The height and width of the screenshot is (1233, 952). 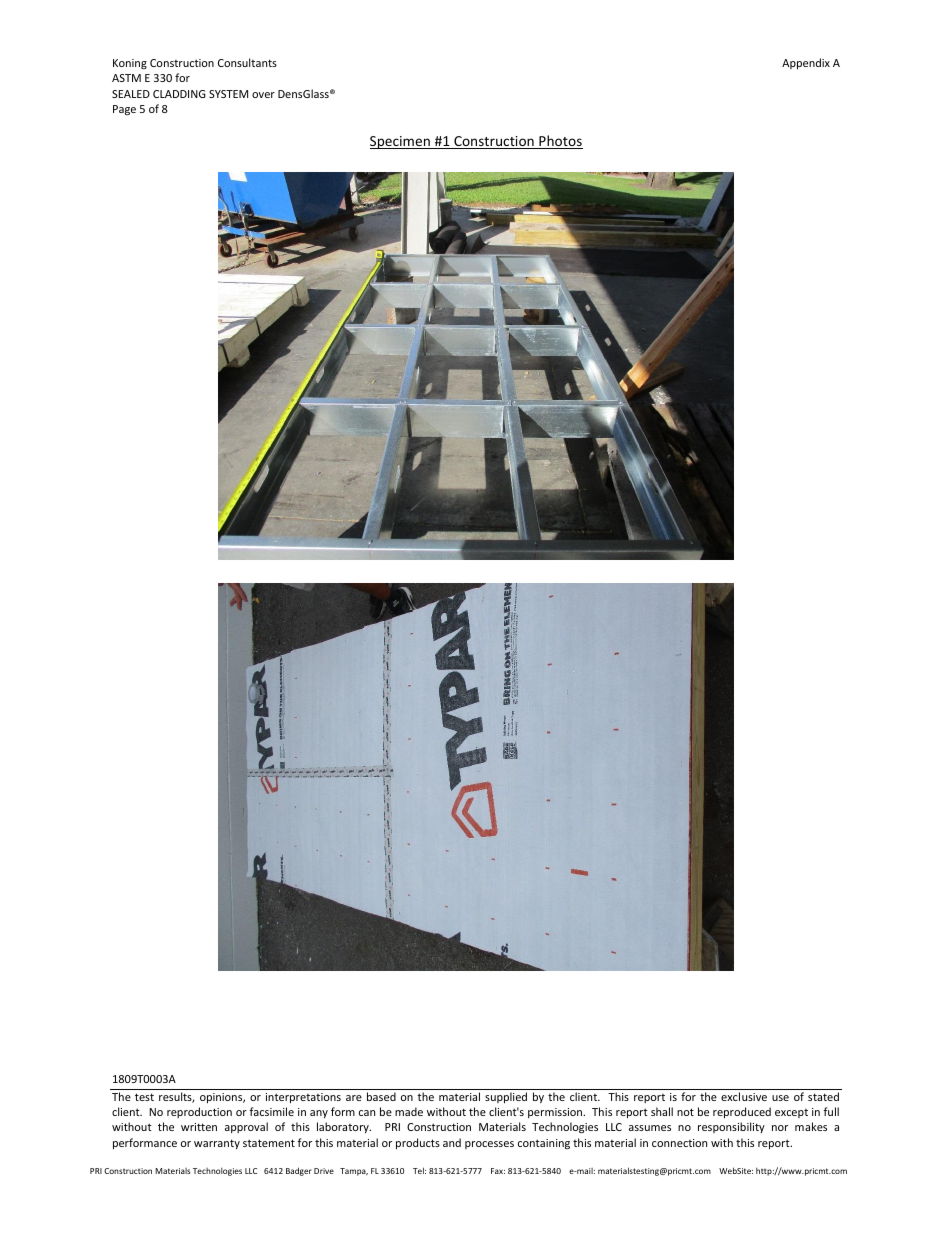 I want to click on based, so click(x=381, y=1096).
